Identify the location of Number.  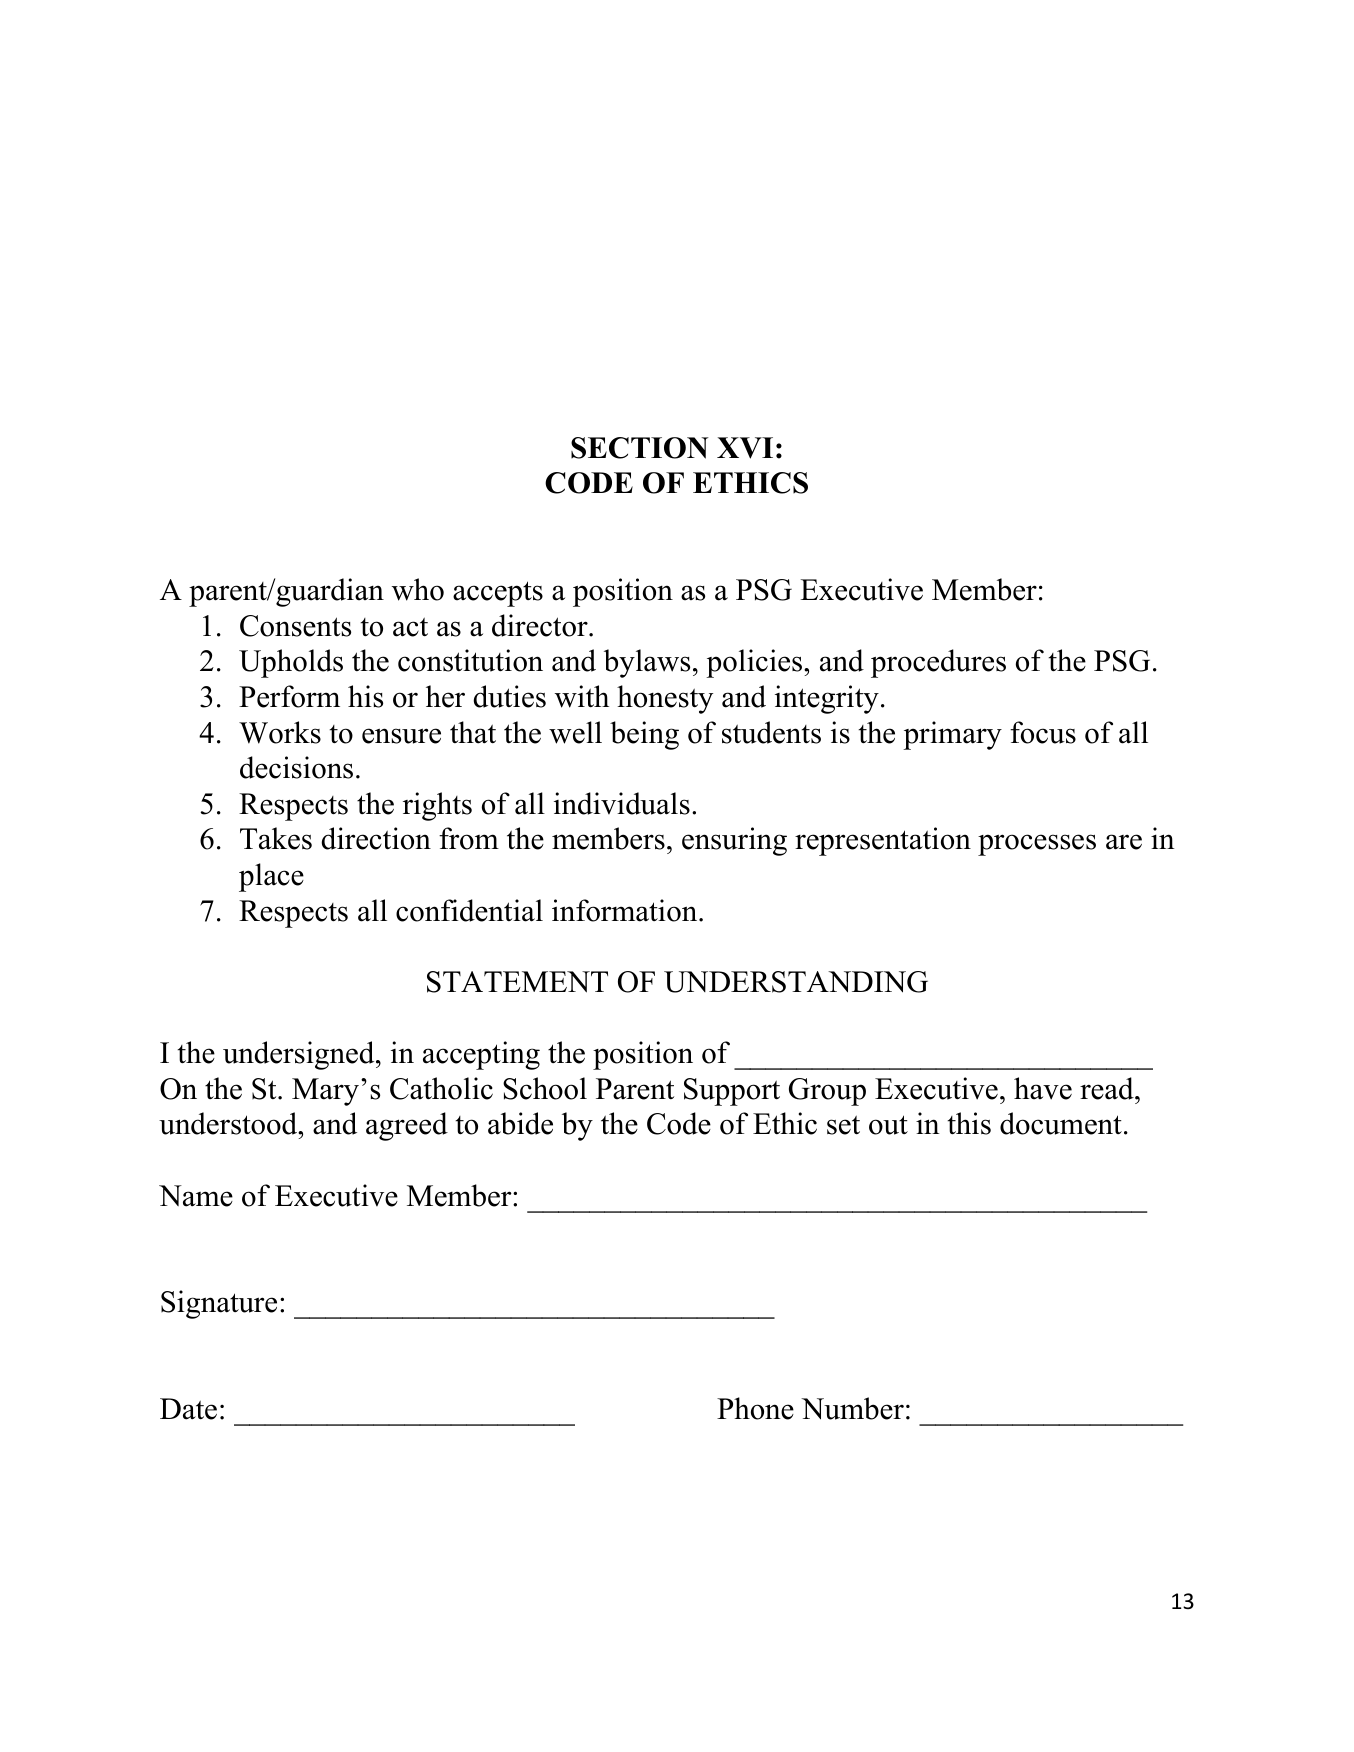
(852, 1408).
